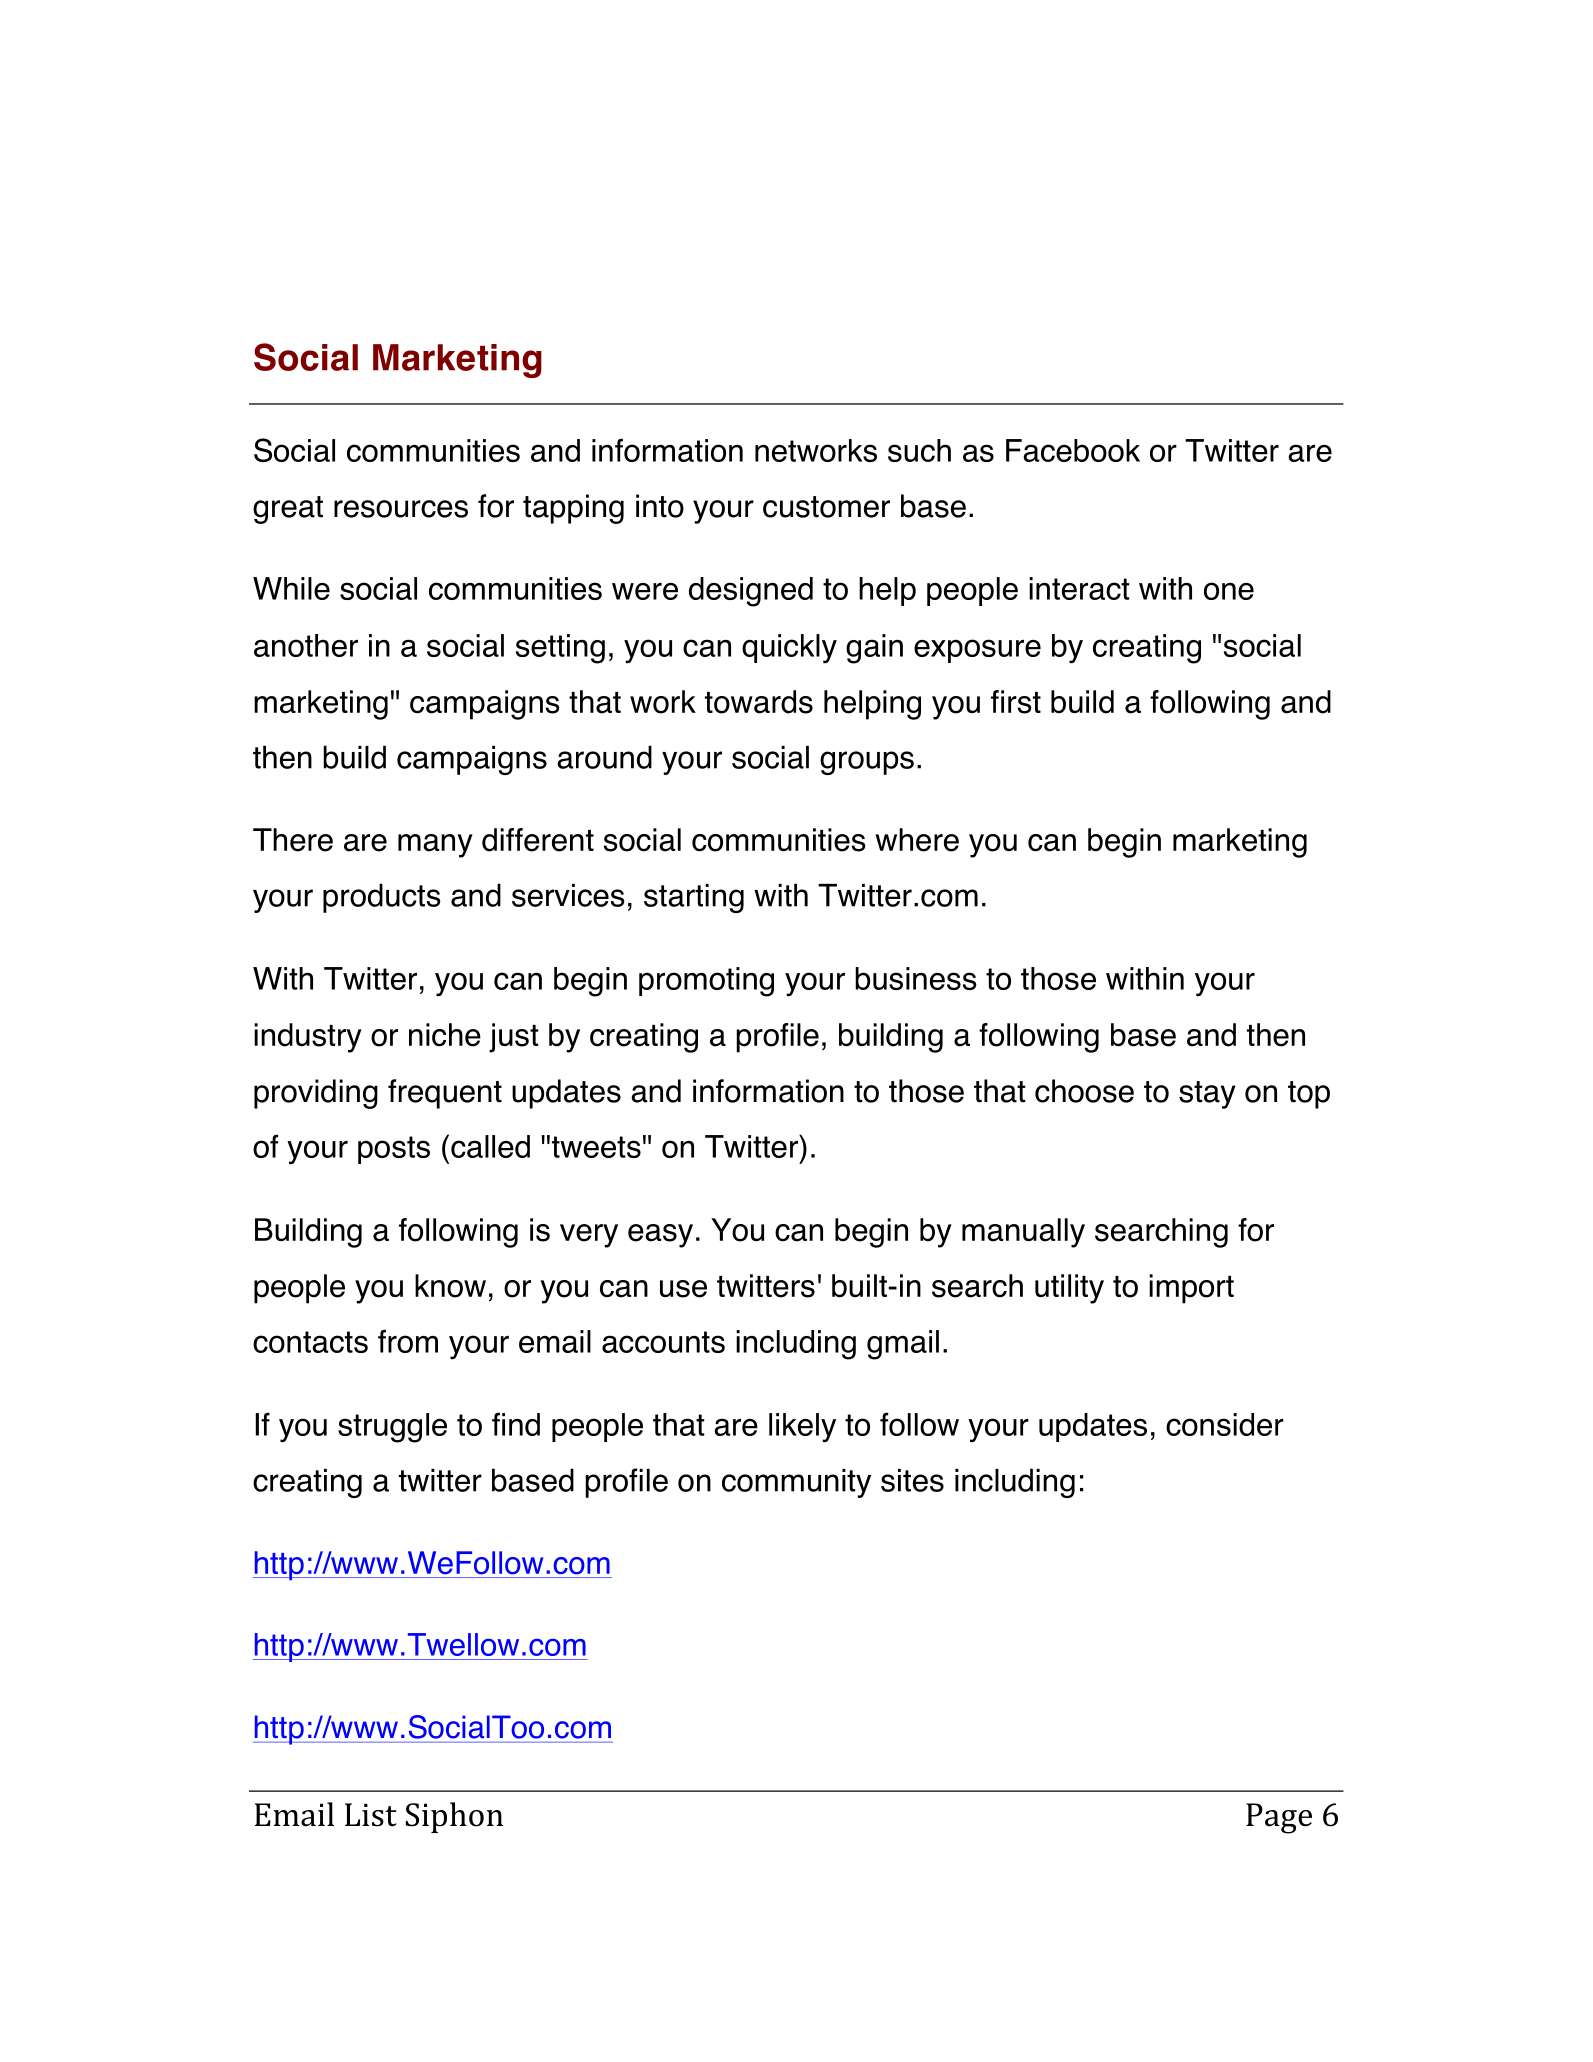 Image resolution: width=1593 pixels, height=2062 pixels. Describe the element at coordinates (867, 763) in the screenshot. I see `groups` at that location.
